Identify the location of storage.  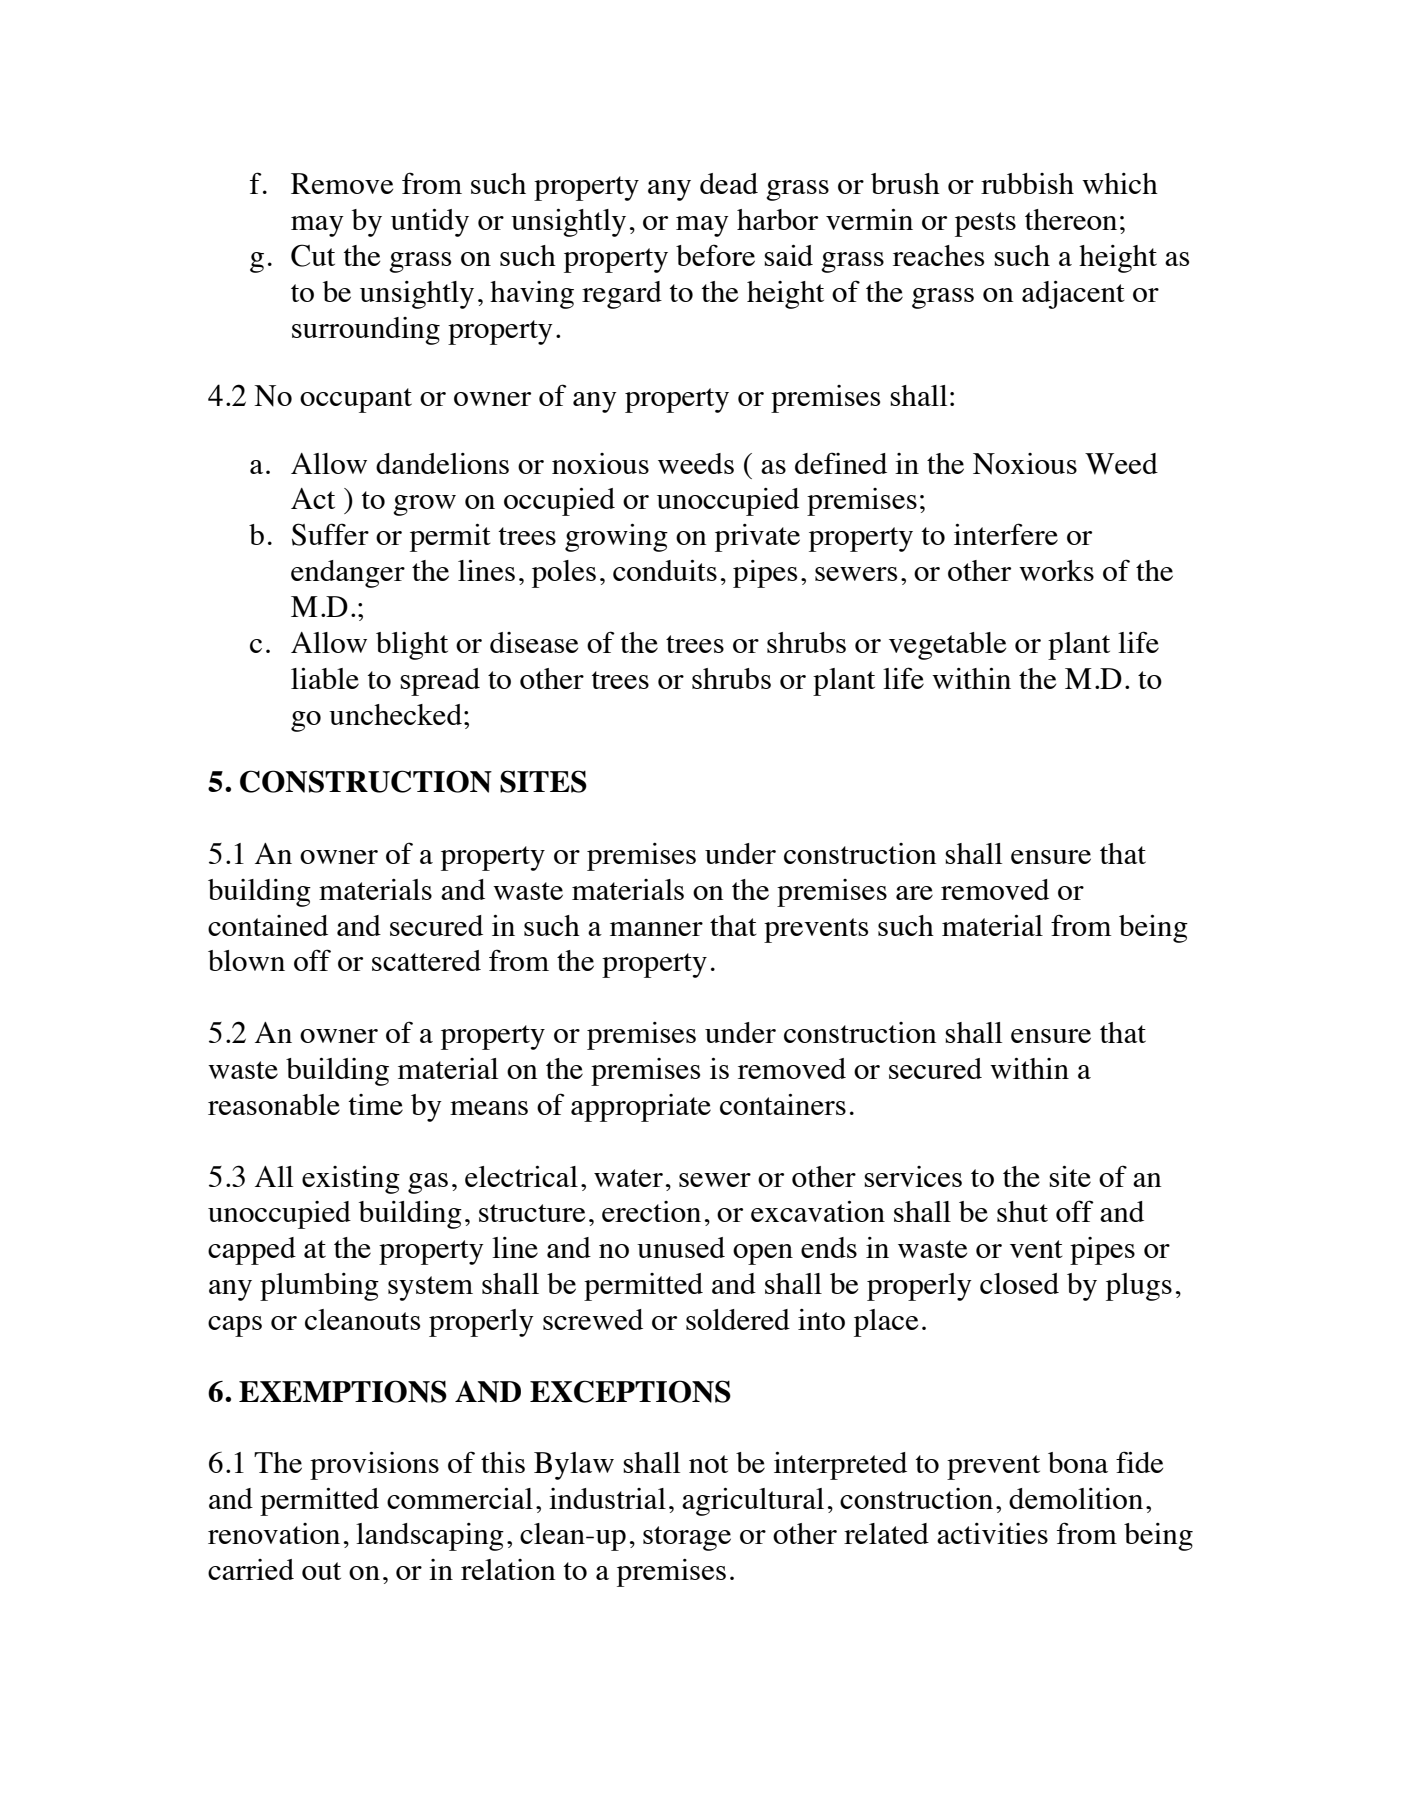
(687, 1538).
